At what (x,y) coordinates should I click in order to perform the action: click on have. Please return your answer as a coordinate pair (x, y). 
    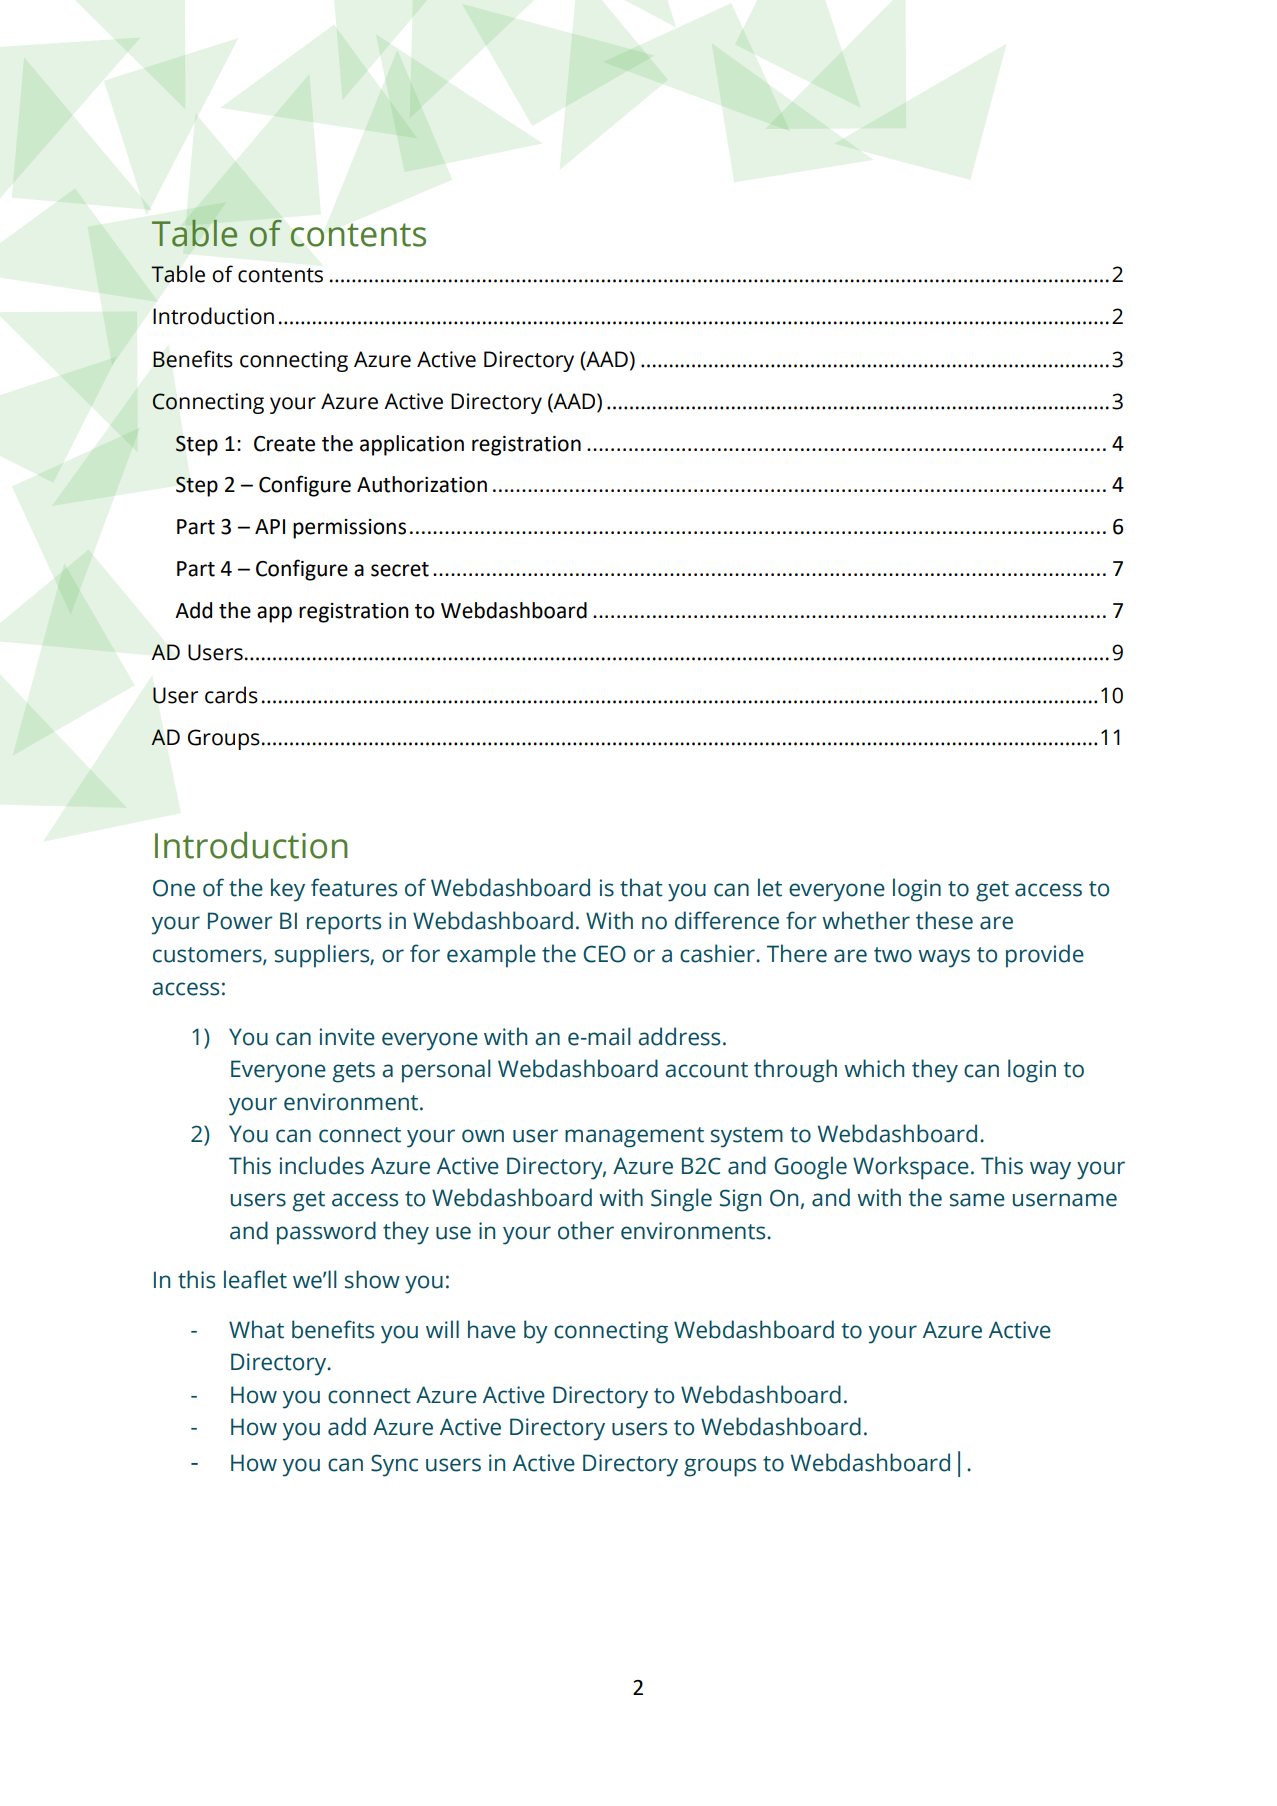
    Looking at the image, I should click on (492, 1329).
